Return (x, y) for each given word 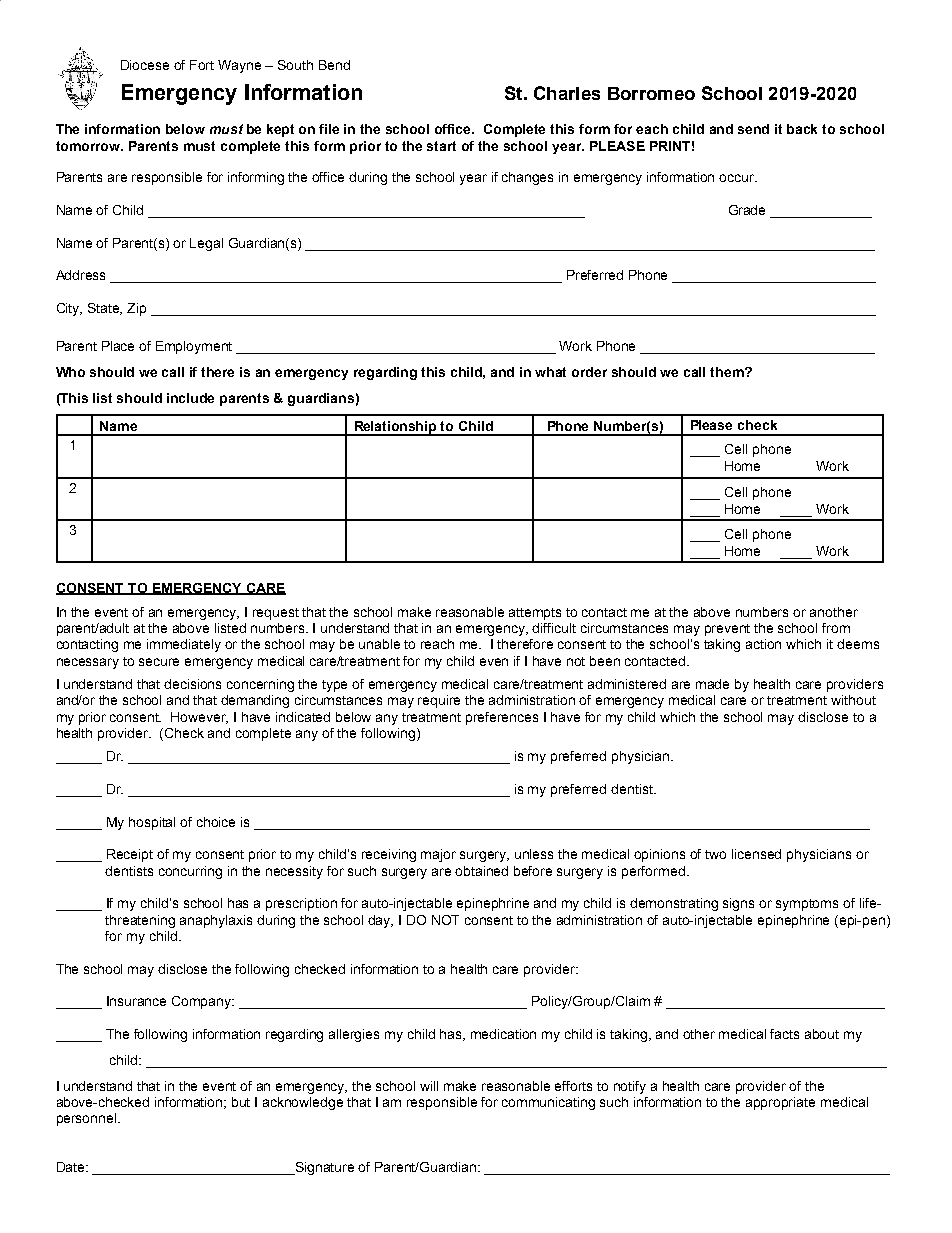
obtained (481, 871)
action (763, 644)
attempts (535, 614)
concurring (190, 872)
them (728, 372)
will (429, 1086)
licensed (756, 854)
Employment (194, 347)
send (753, 129)
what (550, 372)
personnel (88, 1119)
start (441, 146)
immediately (184, 645)
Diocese (145, 65)
